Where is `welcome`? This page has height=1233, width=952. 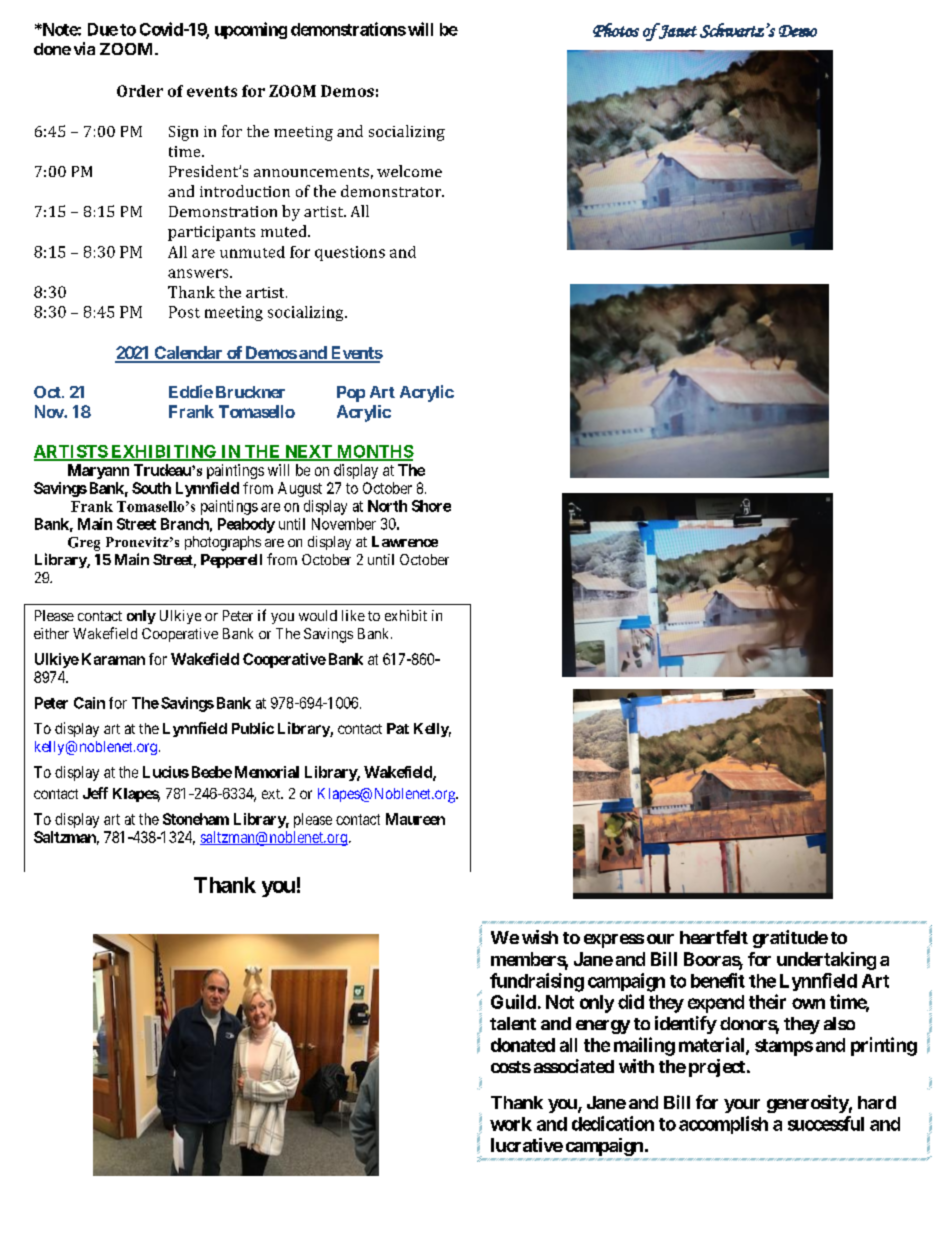 welcome is located at coordinates (409, 171).
